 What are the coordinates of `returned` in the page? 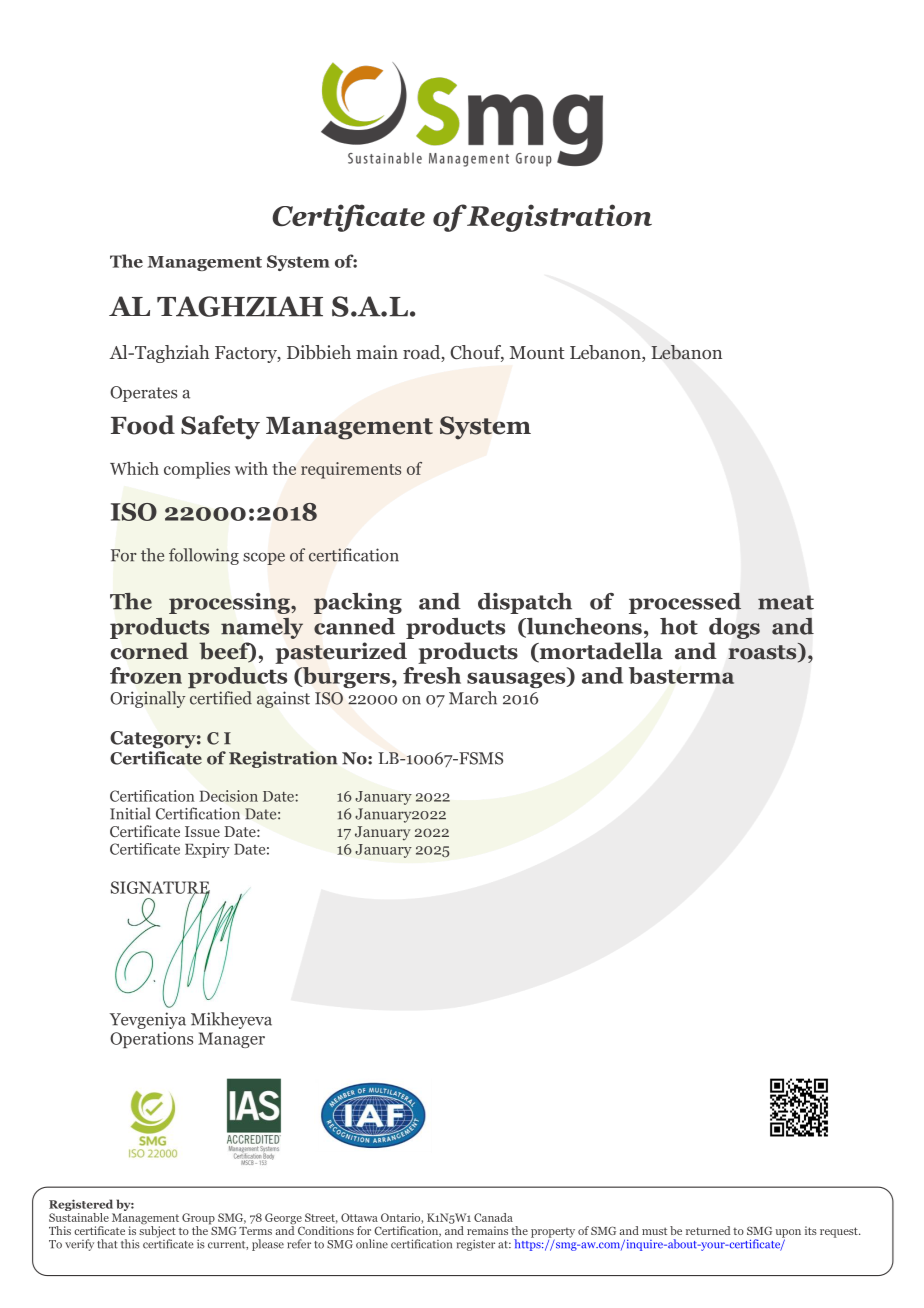 It's located at (708, 1230).
